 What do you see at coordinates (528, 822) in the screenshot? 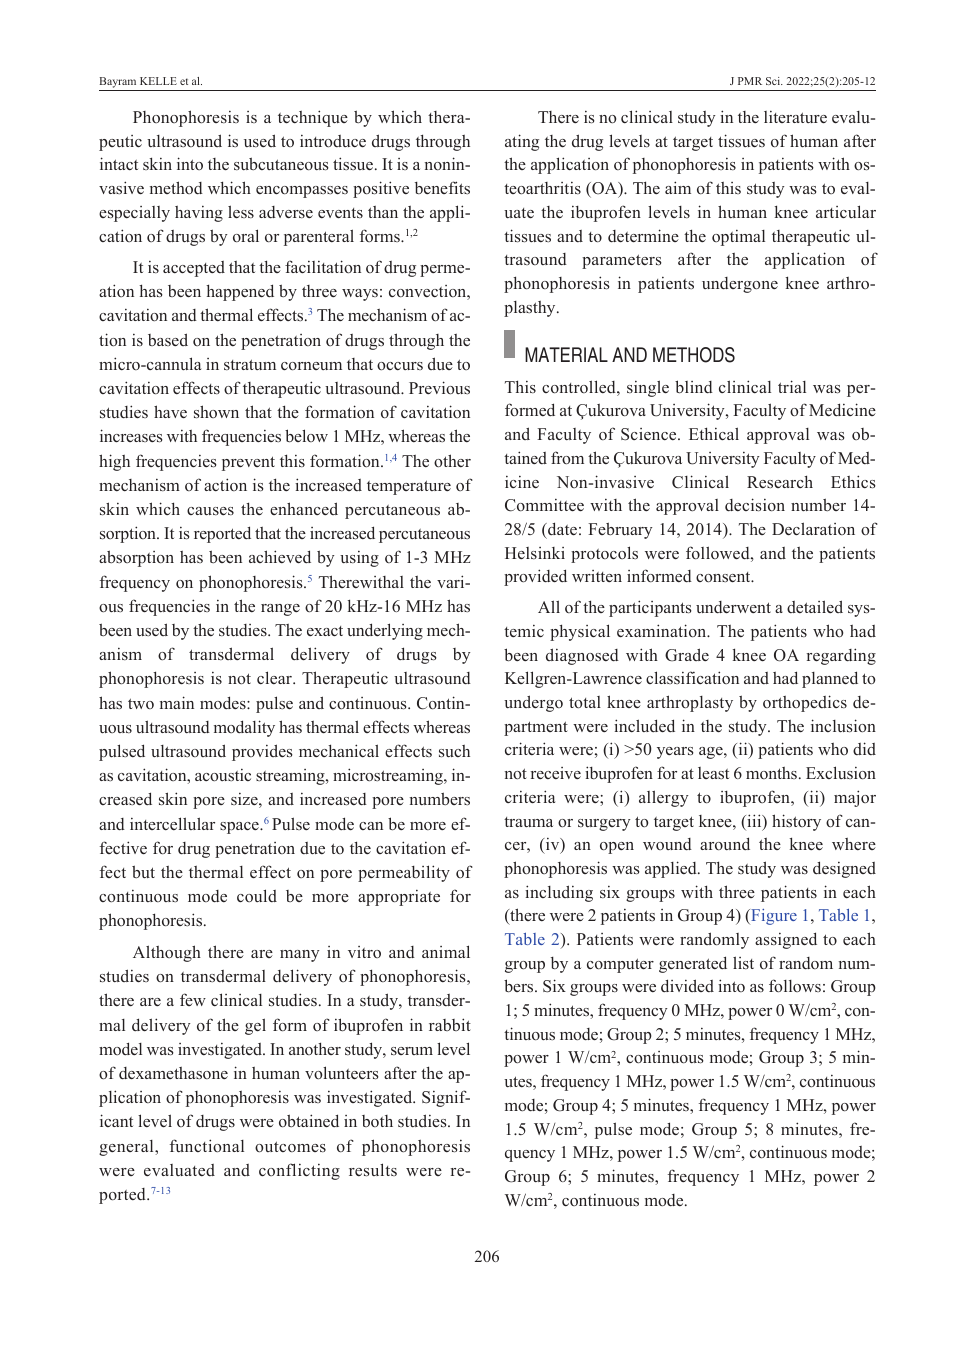
I see `trauma` at bounding box center [528, 822].
